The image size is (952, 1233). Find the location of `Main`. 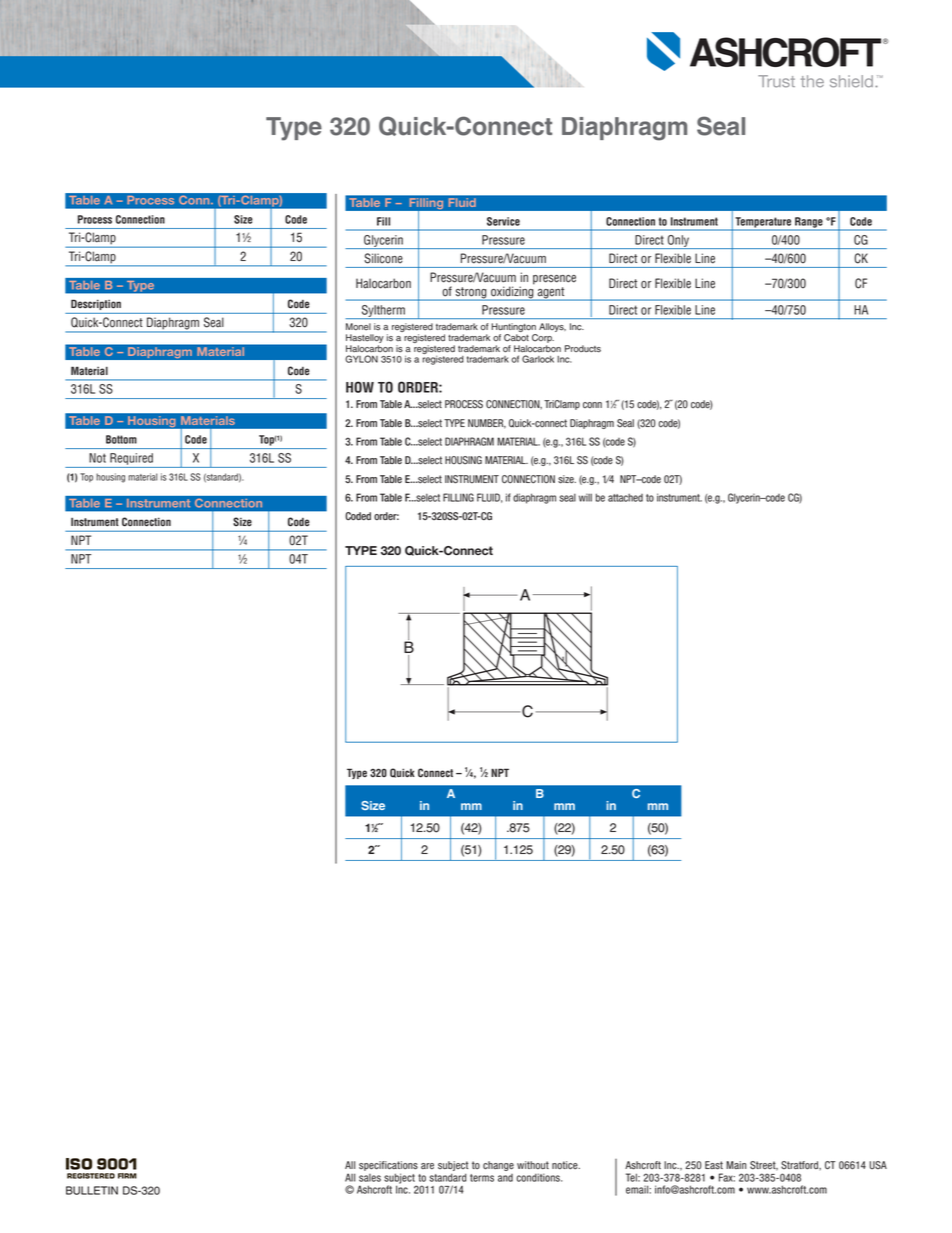

Main is located at coordinates (736, 1165).
